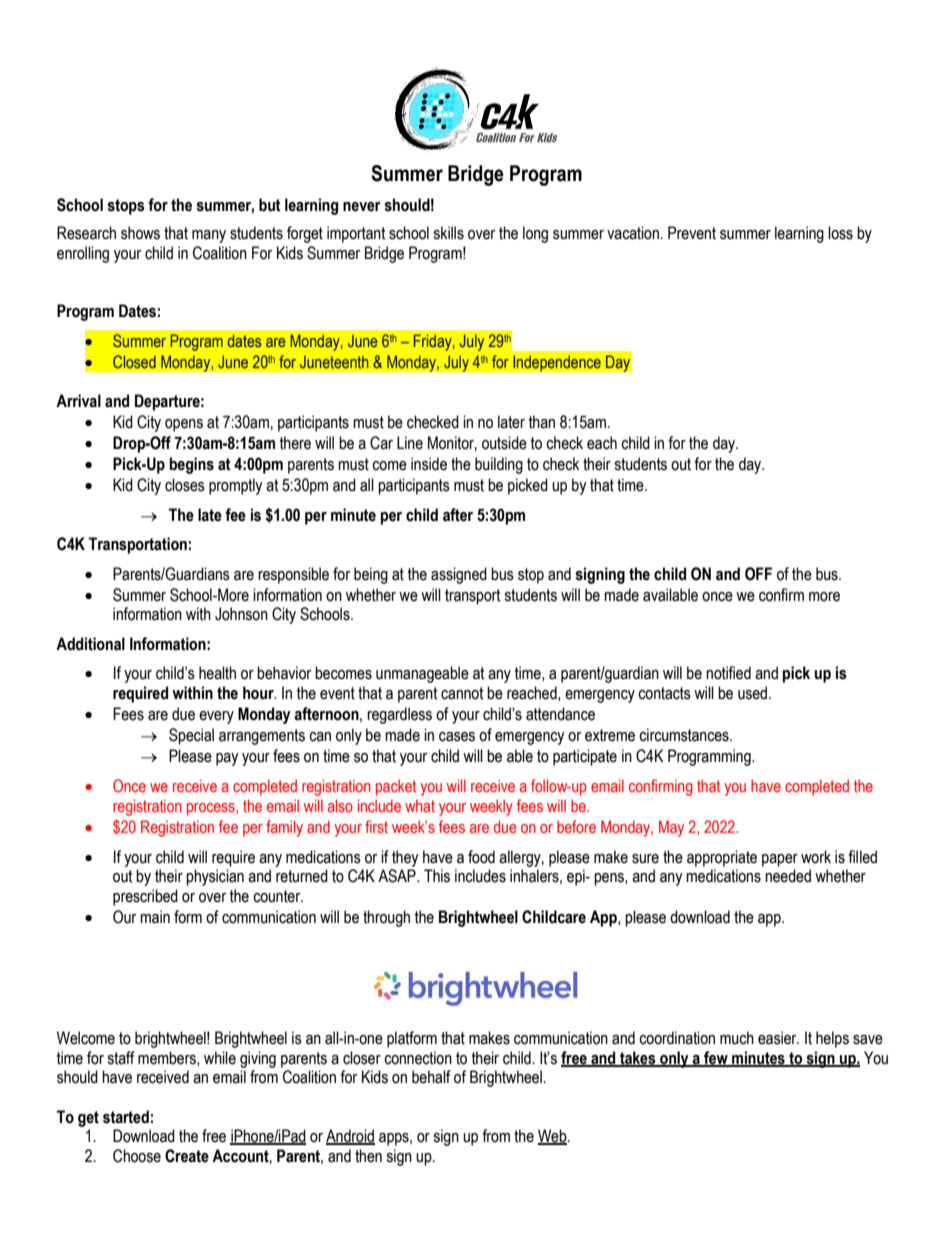  Describe the element at coordinates (840, 233) in the page. I see `loss` at that location.
